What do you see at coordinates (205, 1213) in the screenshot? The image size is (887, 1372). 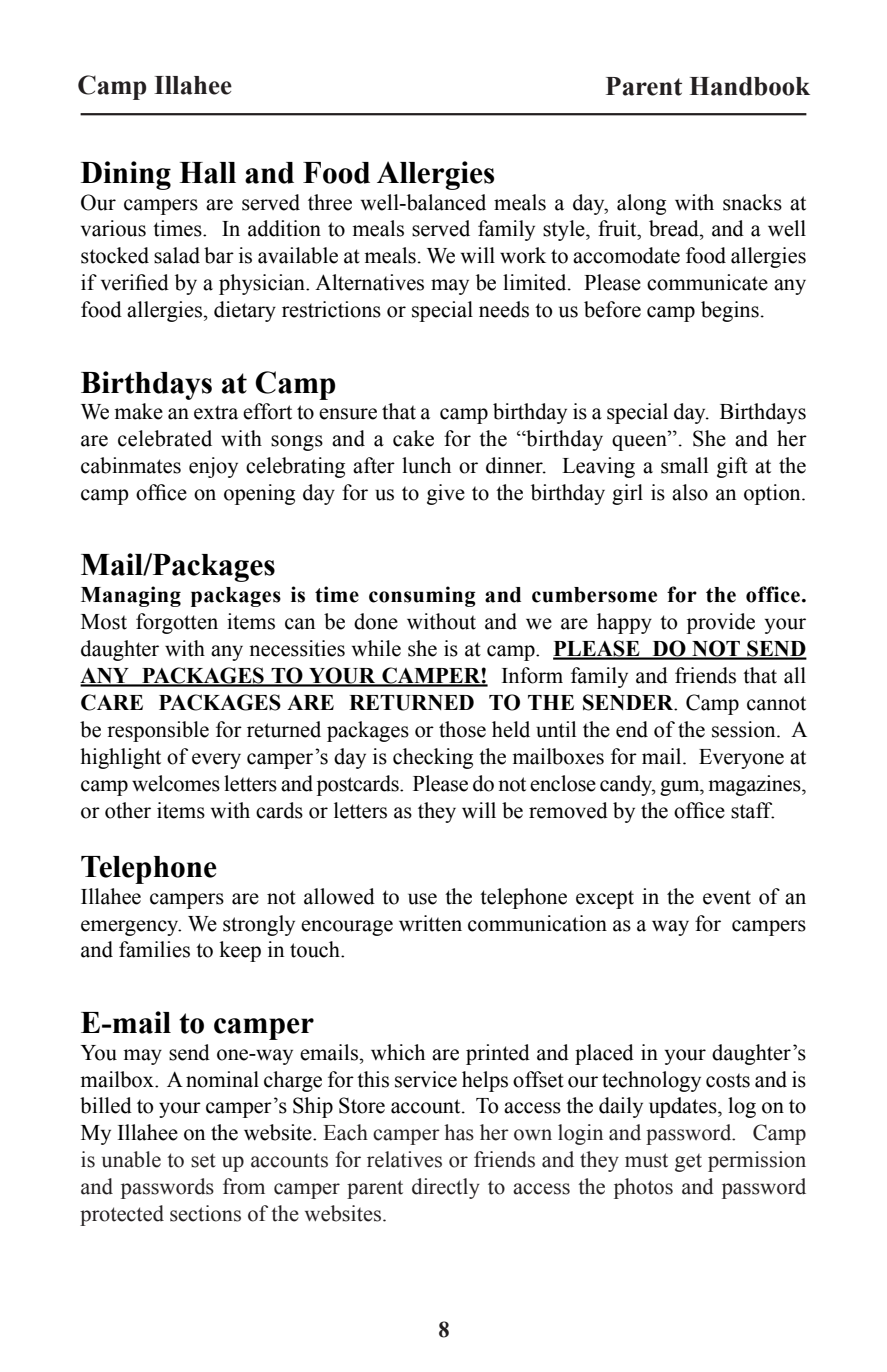 I see `sections` at bounding box center [205, 1213].
